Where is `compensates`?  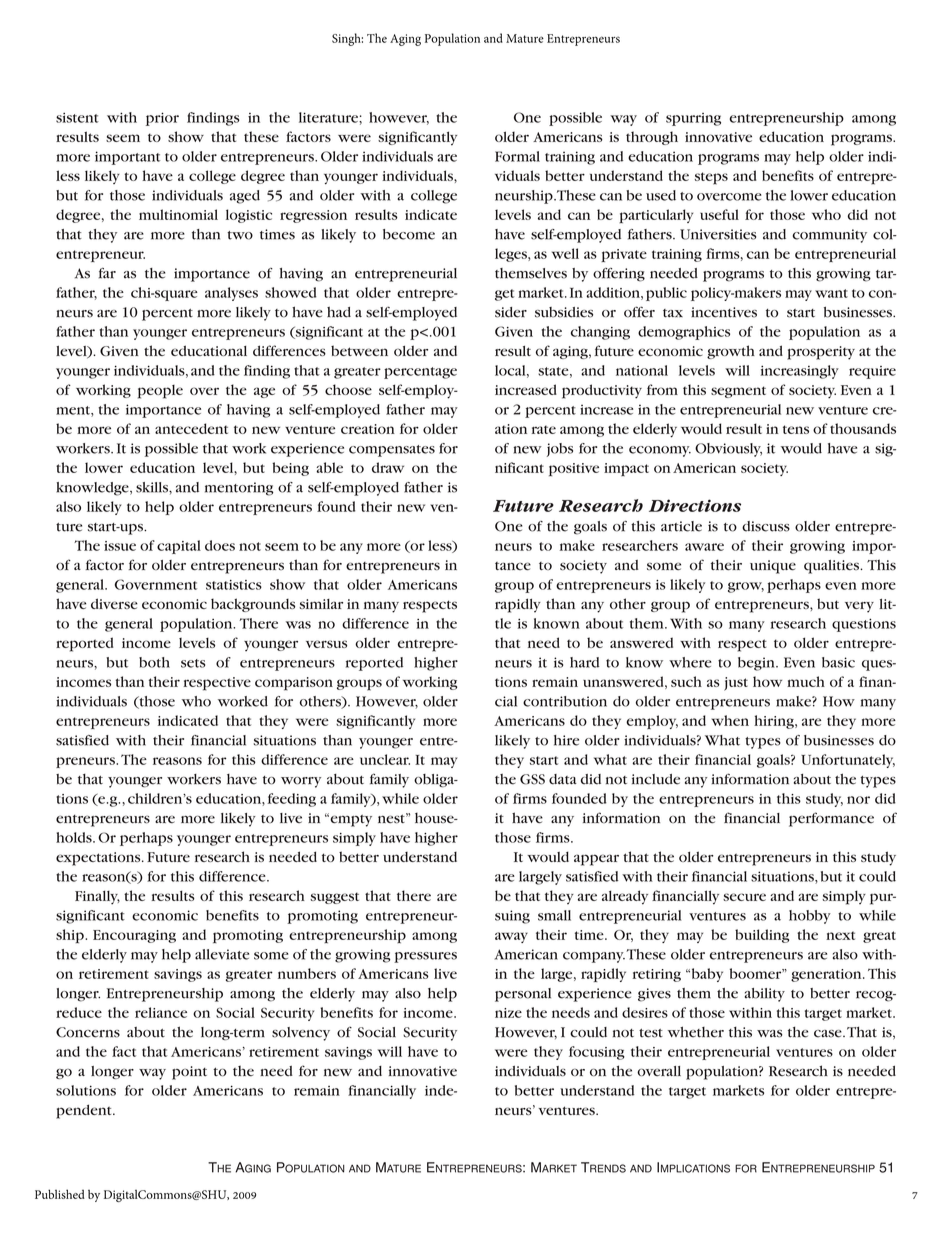 compensates is located at coordinates (392, 451).
